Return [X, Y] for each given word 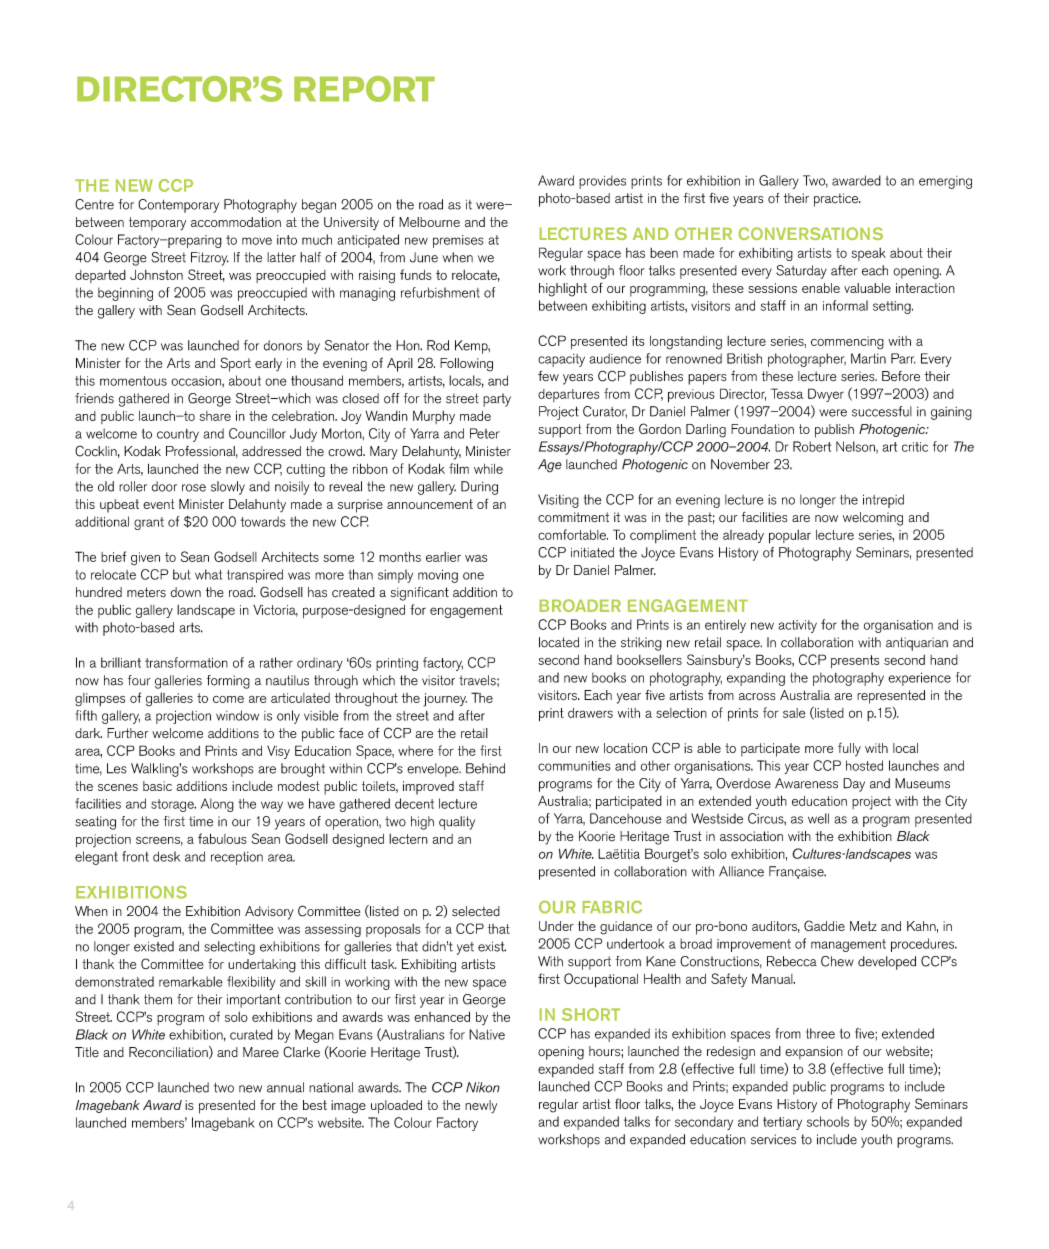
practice [837, 200]
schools [828, 1121]
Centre [94, 204]
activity [797, 626]
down [186, 592]
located [559, 642]
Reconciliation [169, 1052]
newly [481, 1107]
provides [602, 182]
